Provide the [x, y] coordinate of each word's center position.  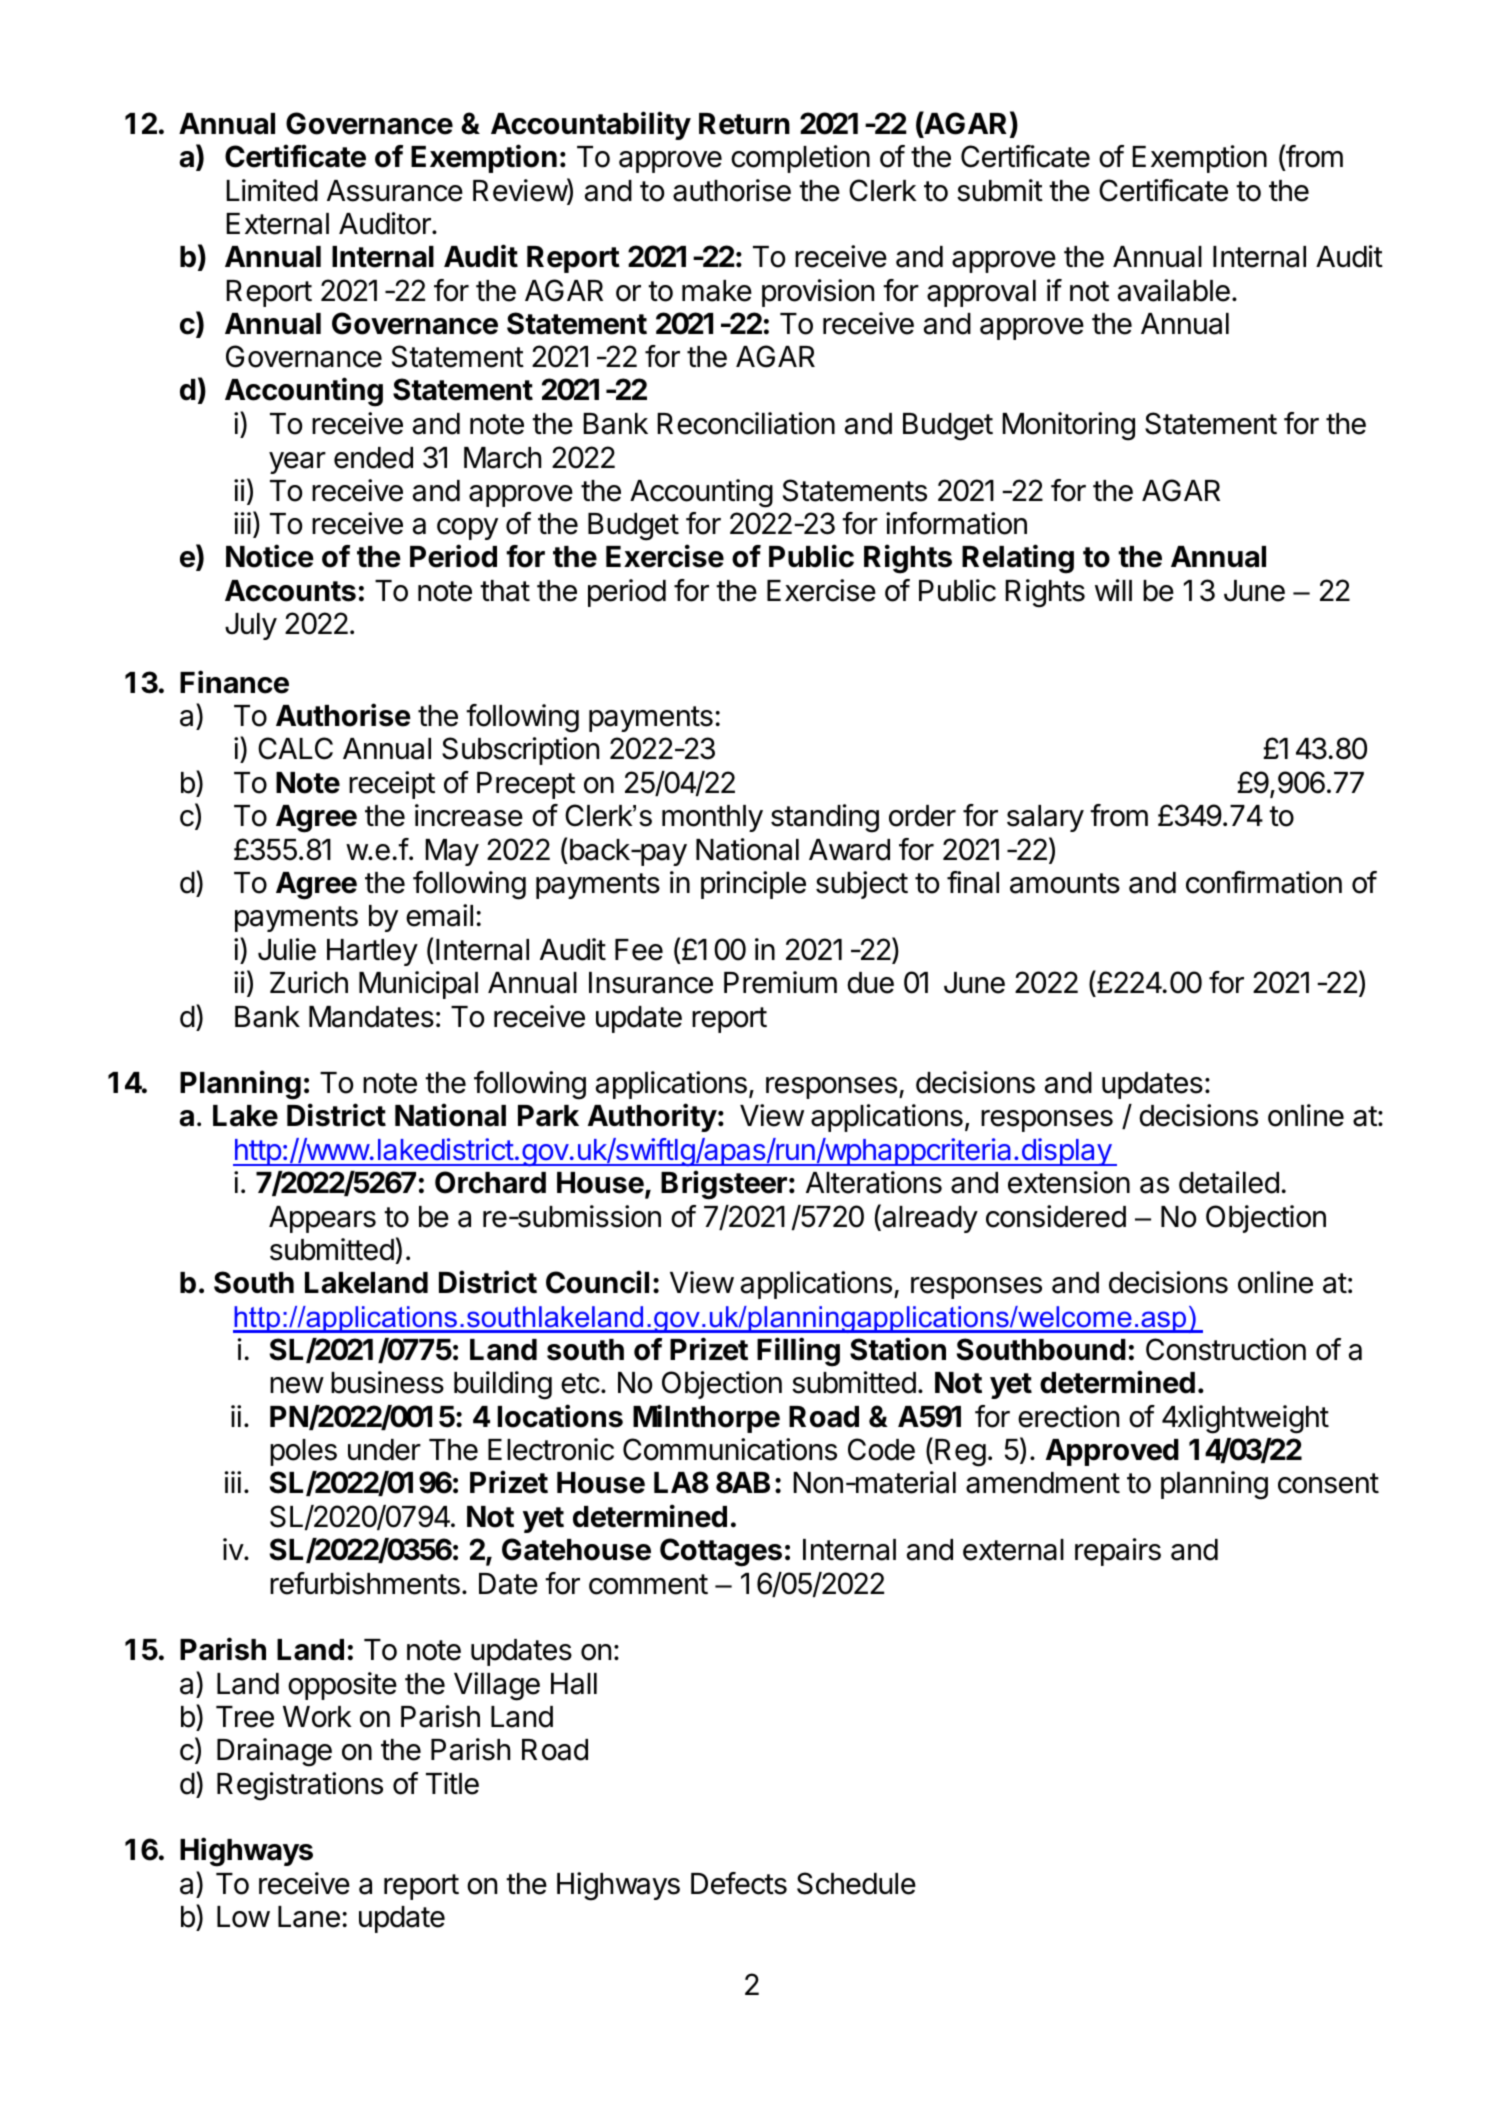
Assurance [395, 191]
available [1174, 290]
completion [800, 159]
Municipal [418, 985]
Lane [309, 1917]
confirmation [1264, 882]
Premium [780, 982]
